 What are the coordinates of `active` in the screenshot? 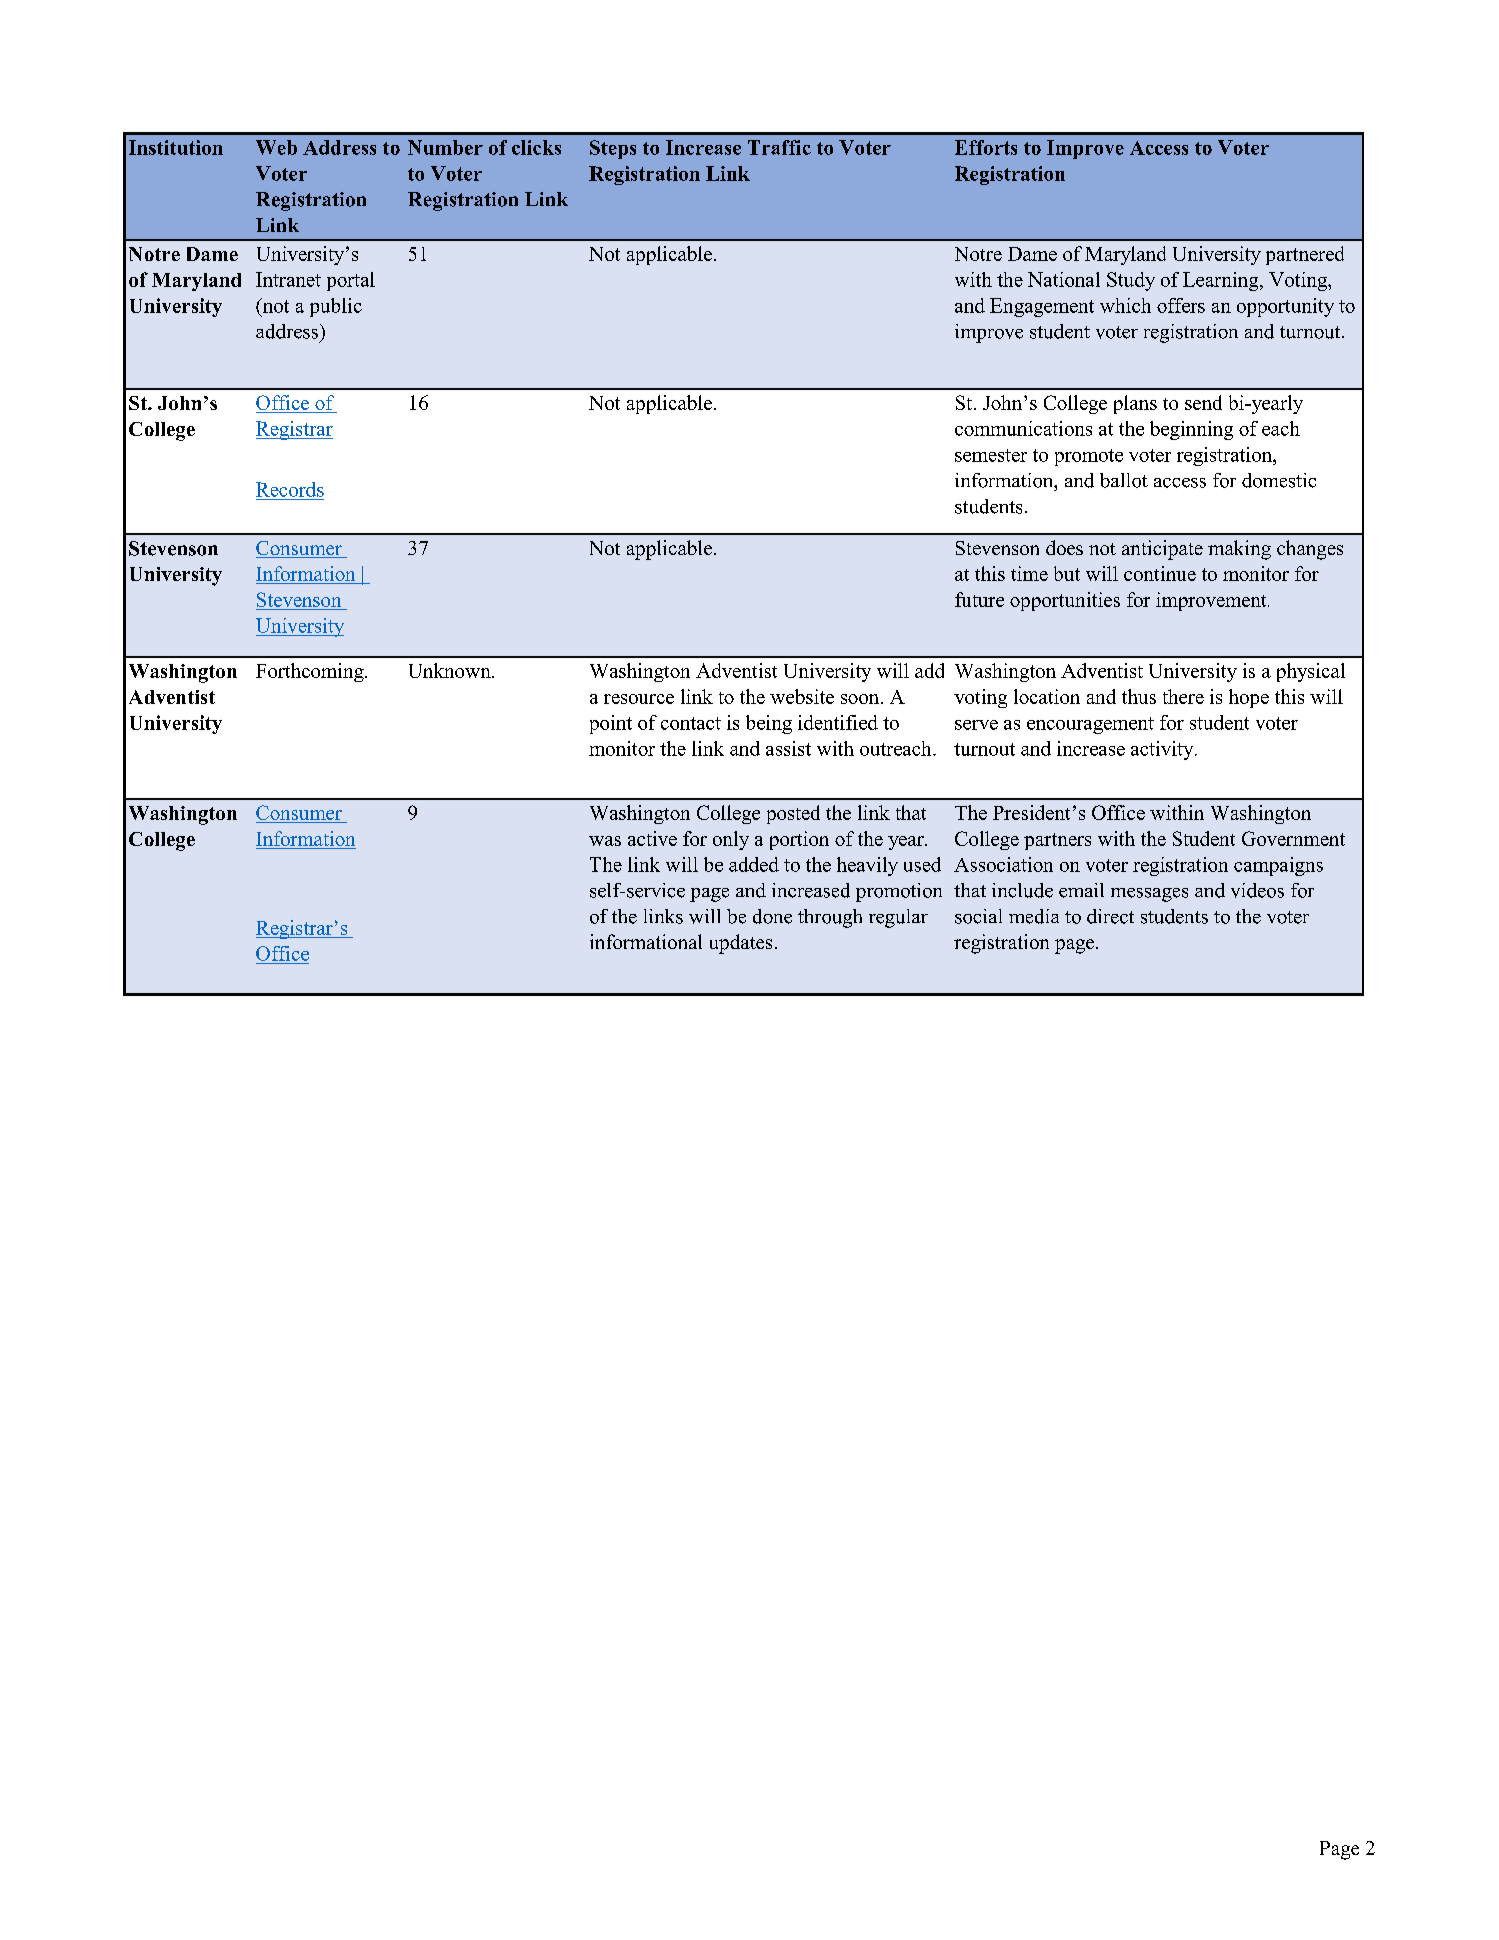 It's located at (652, 838).
